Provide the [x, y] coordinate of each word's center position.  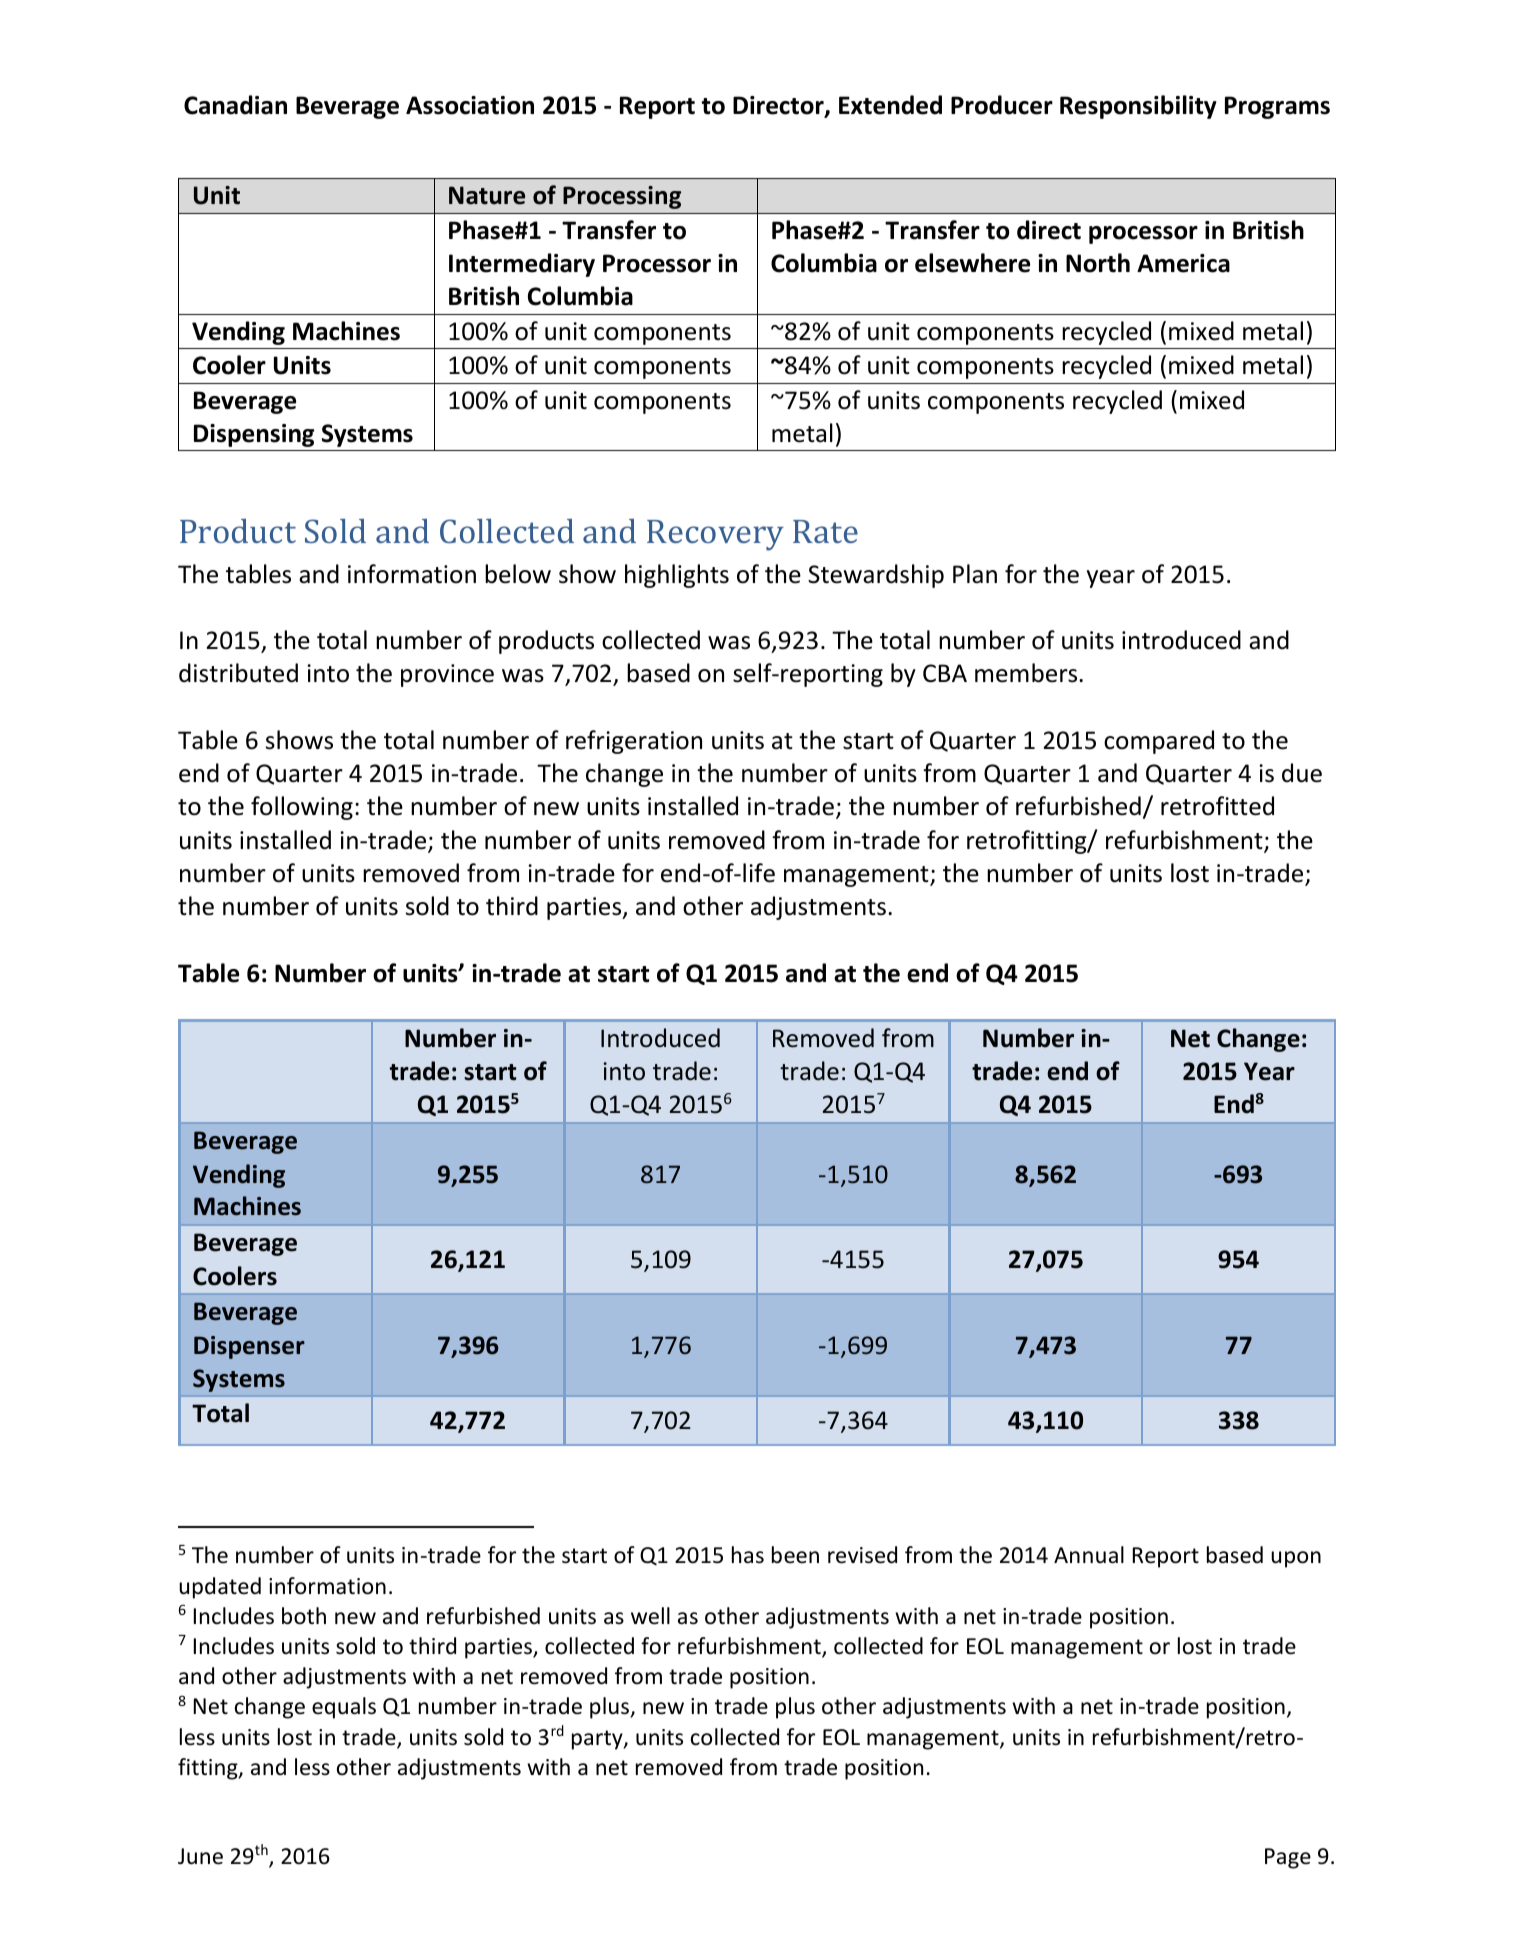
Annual [1089, 1555]
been [795, 1555]
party [598, 1740]
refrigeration [634, 742]
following [302, 808]
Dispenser [249, 1347]
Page [1288, 1858]
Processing [622, 197]
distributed [238, 673]
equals [344, 1708]
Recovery [715, 535]
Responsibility [1138, 107]
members [1027, 673]
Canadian [235, 105]
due [1302, 773]
